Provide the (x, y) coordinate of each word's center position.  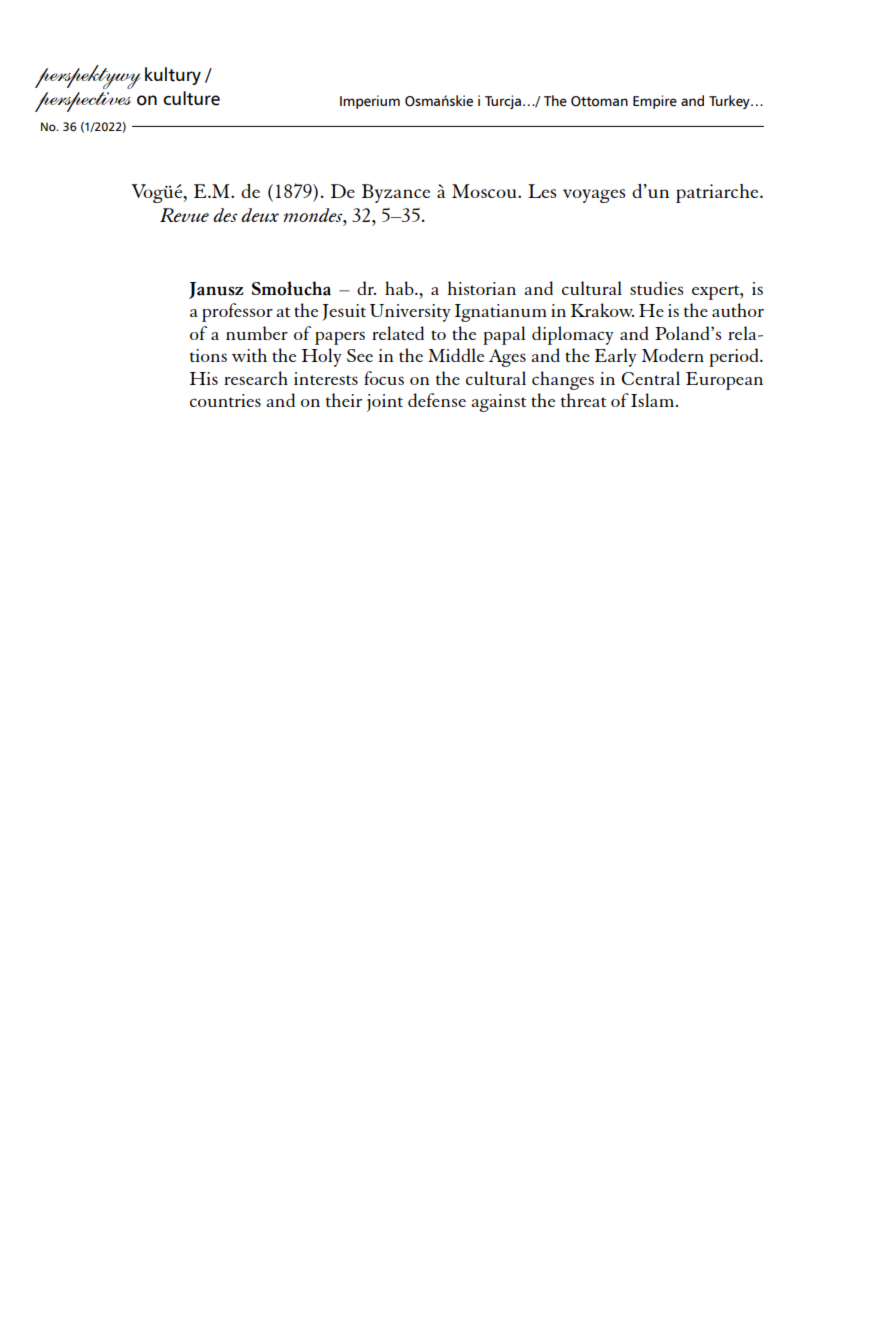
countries (225, 400)
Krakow (602, 310)
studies (656, 288)
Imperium (370, 102)
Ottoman (599, 101)
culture (191, 98)
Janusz (216, 290)
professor (237, 312)
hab (400, 288)
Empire (655, 102)
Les (542, 191)
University (410, 313)
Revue (184, 215)
